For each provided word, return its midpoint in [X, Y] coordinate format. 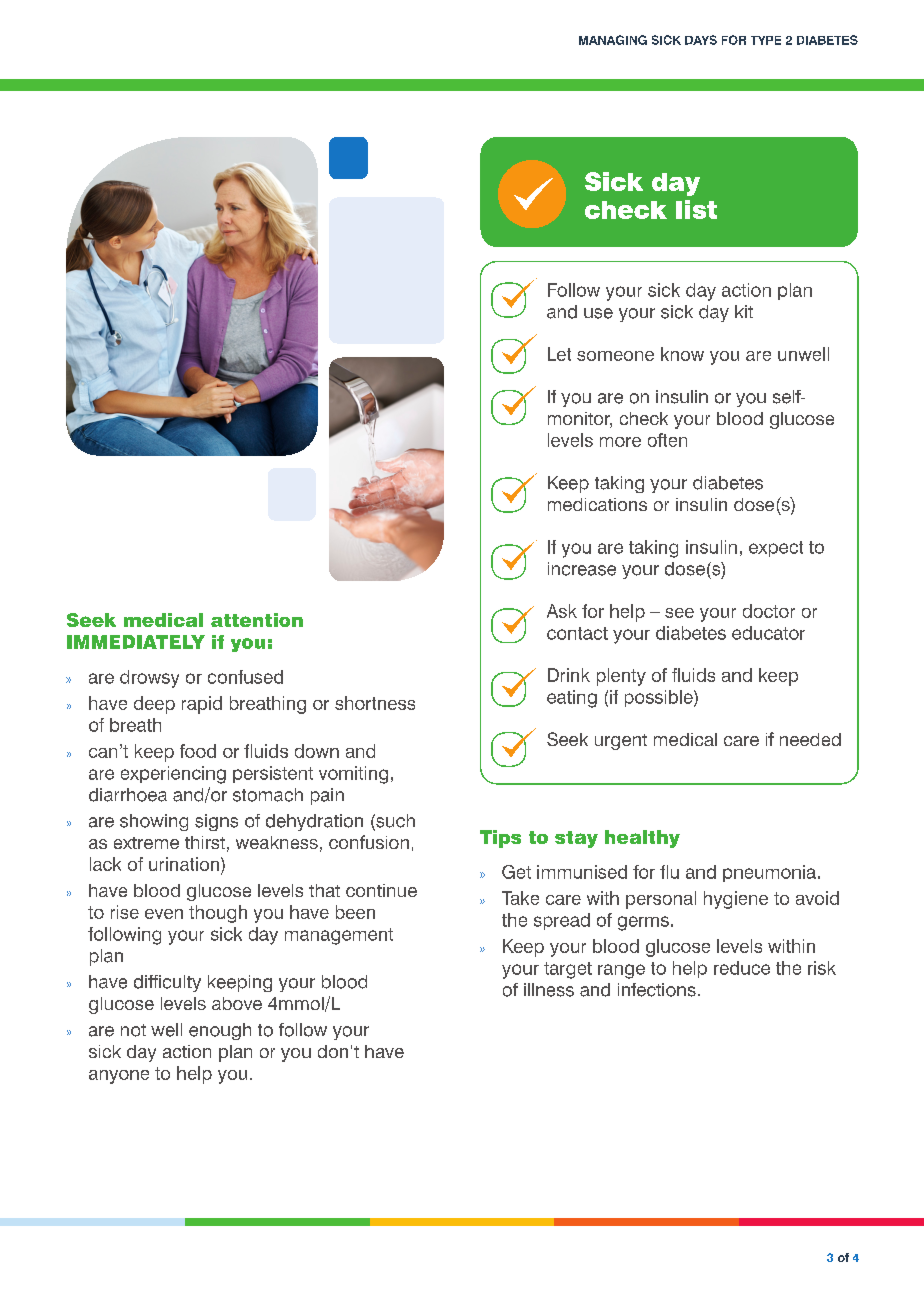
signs [216, 822]
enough [220, 1031]
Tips [500, 839]
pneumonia [769, 873]
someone [615, 356]
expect [776, 549]
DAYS [701, 40]
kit [744, 311]
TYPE [766, 40]
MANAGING [613, 40]
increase [582, 569]
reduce [742, 968]
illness [549, 990]
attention [257, 620]
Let [559, 354]
